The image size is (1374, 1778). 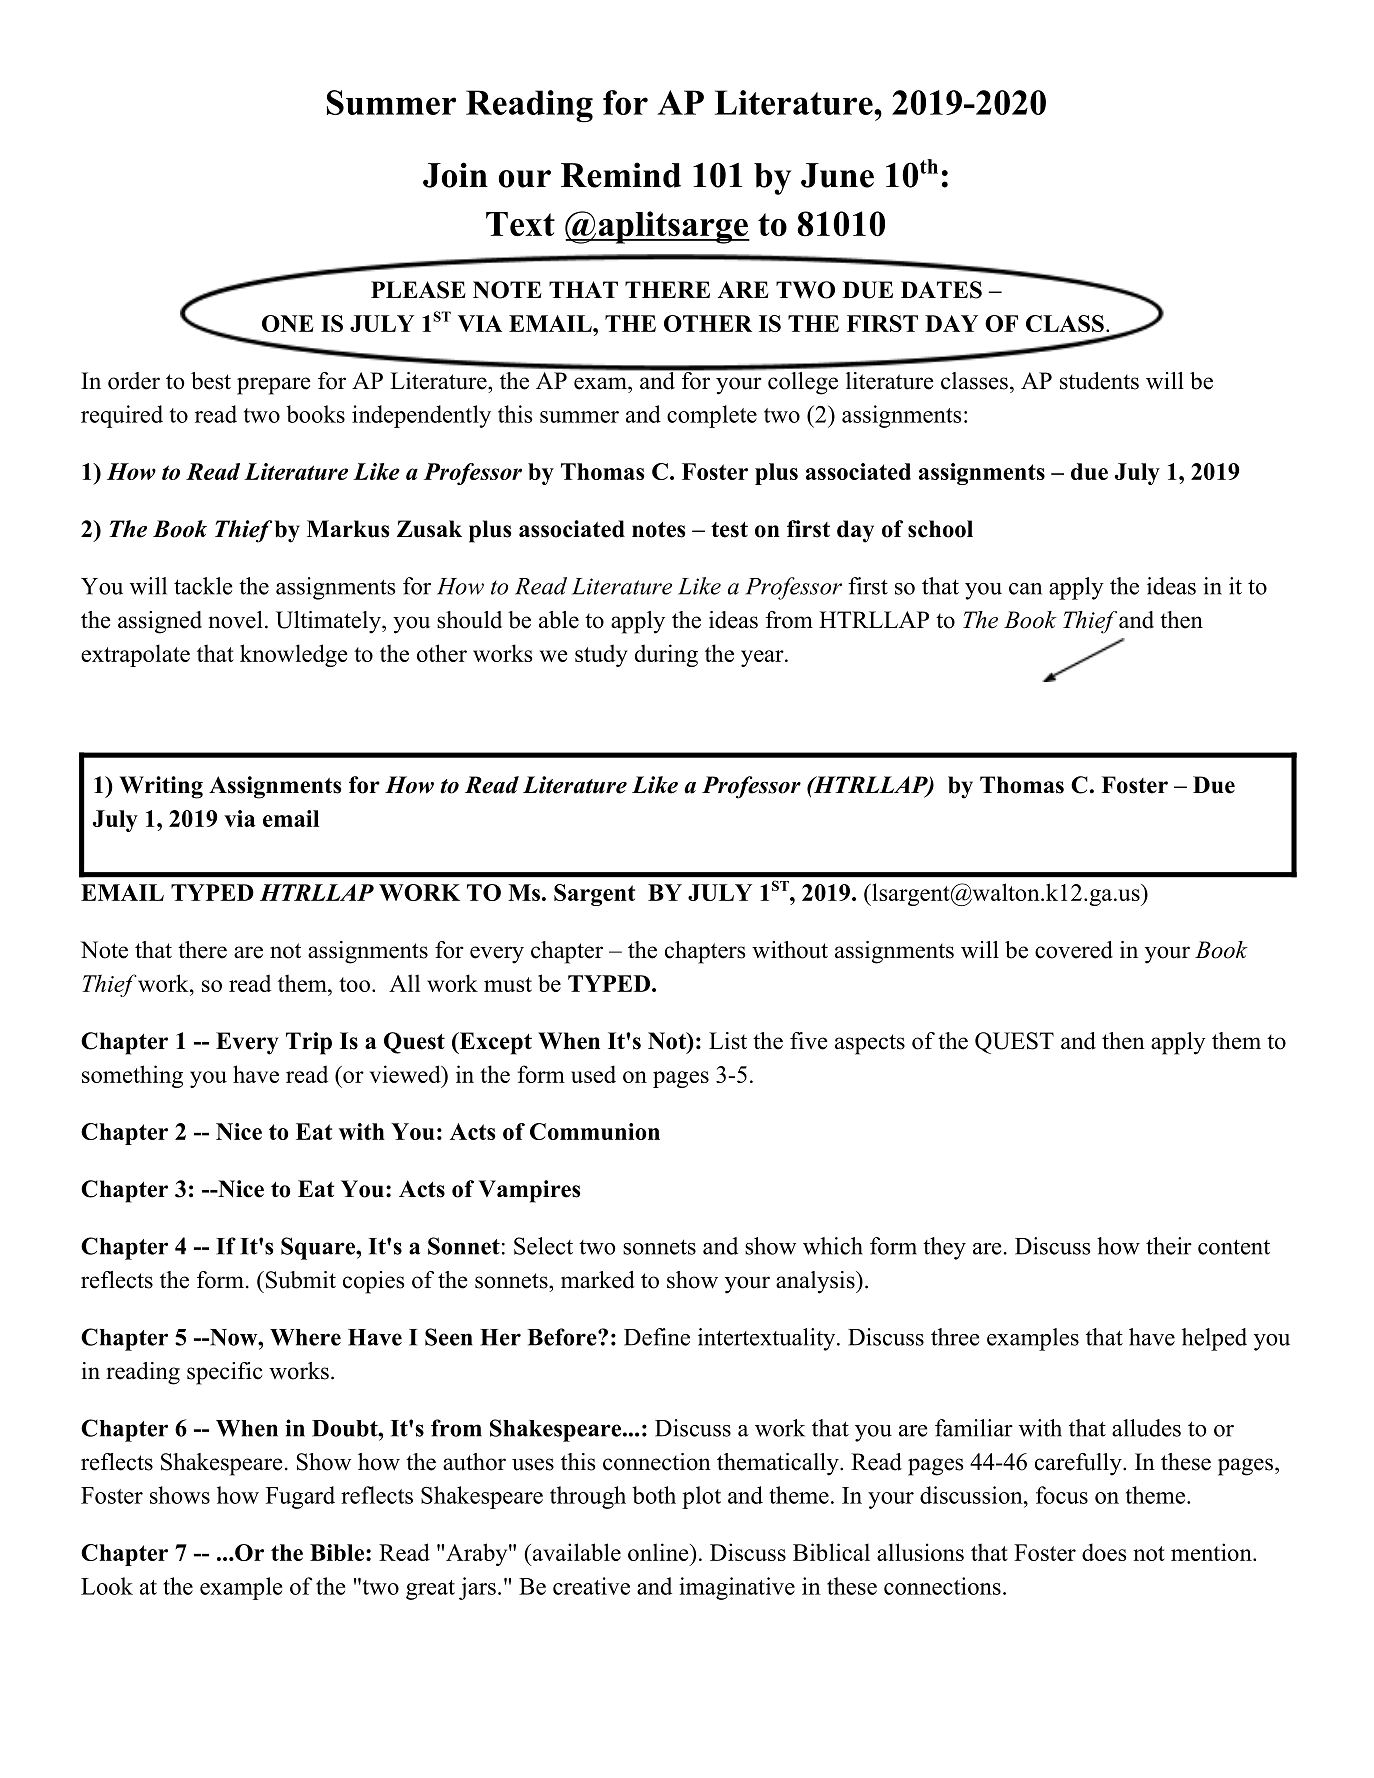 What do you see at coordinates (309, 1043) in the screenshot?
I see `Trip` at bounding box center [309, 1043].
